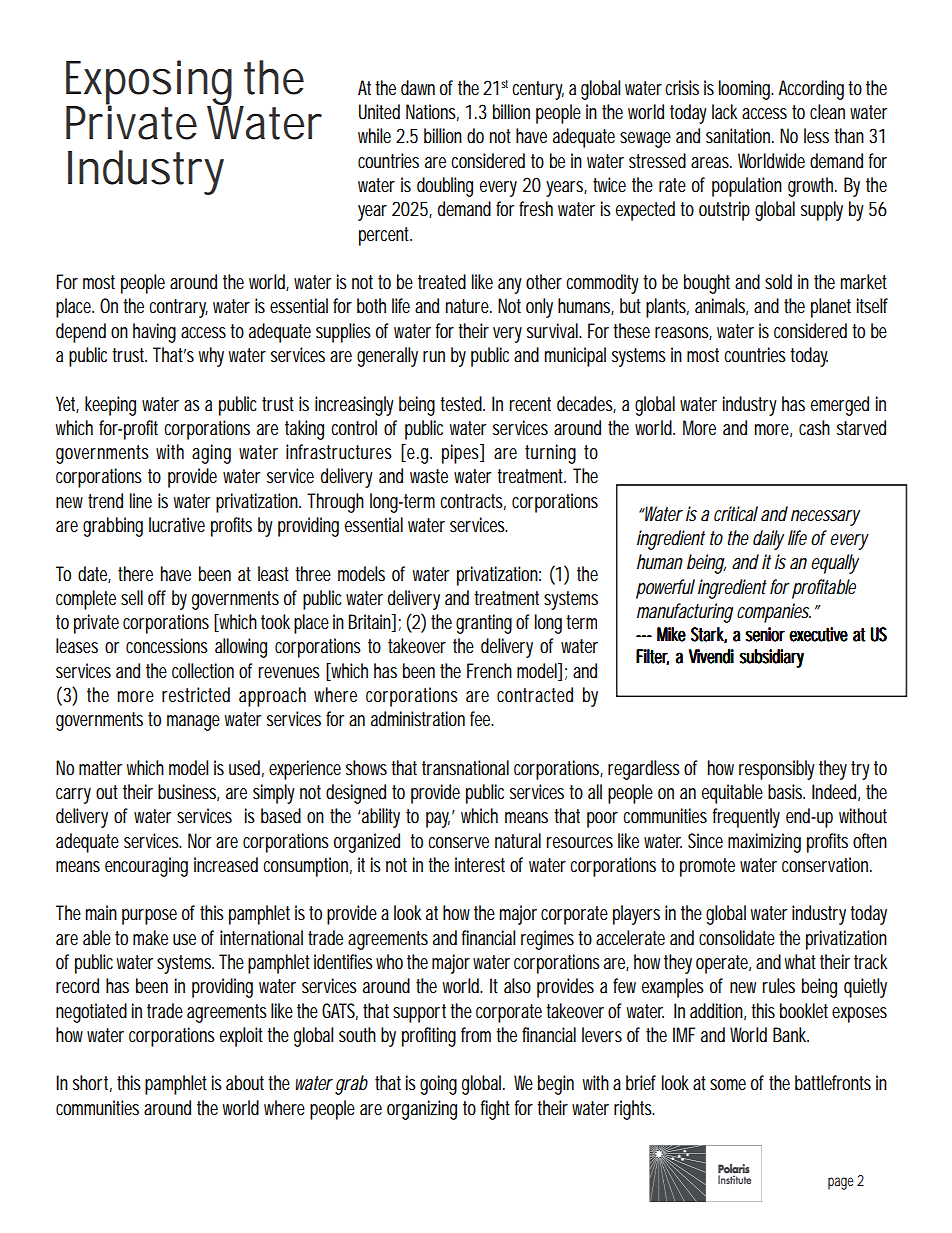 The image size is (952, 1233). I want to click on short, so click(92, 1083).
